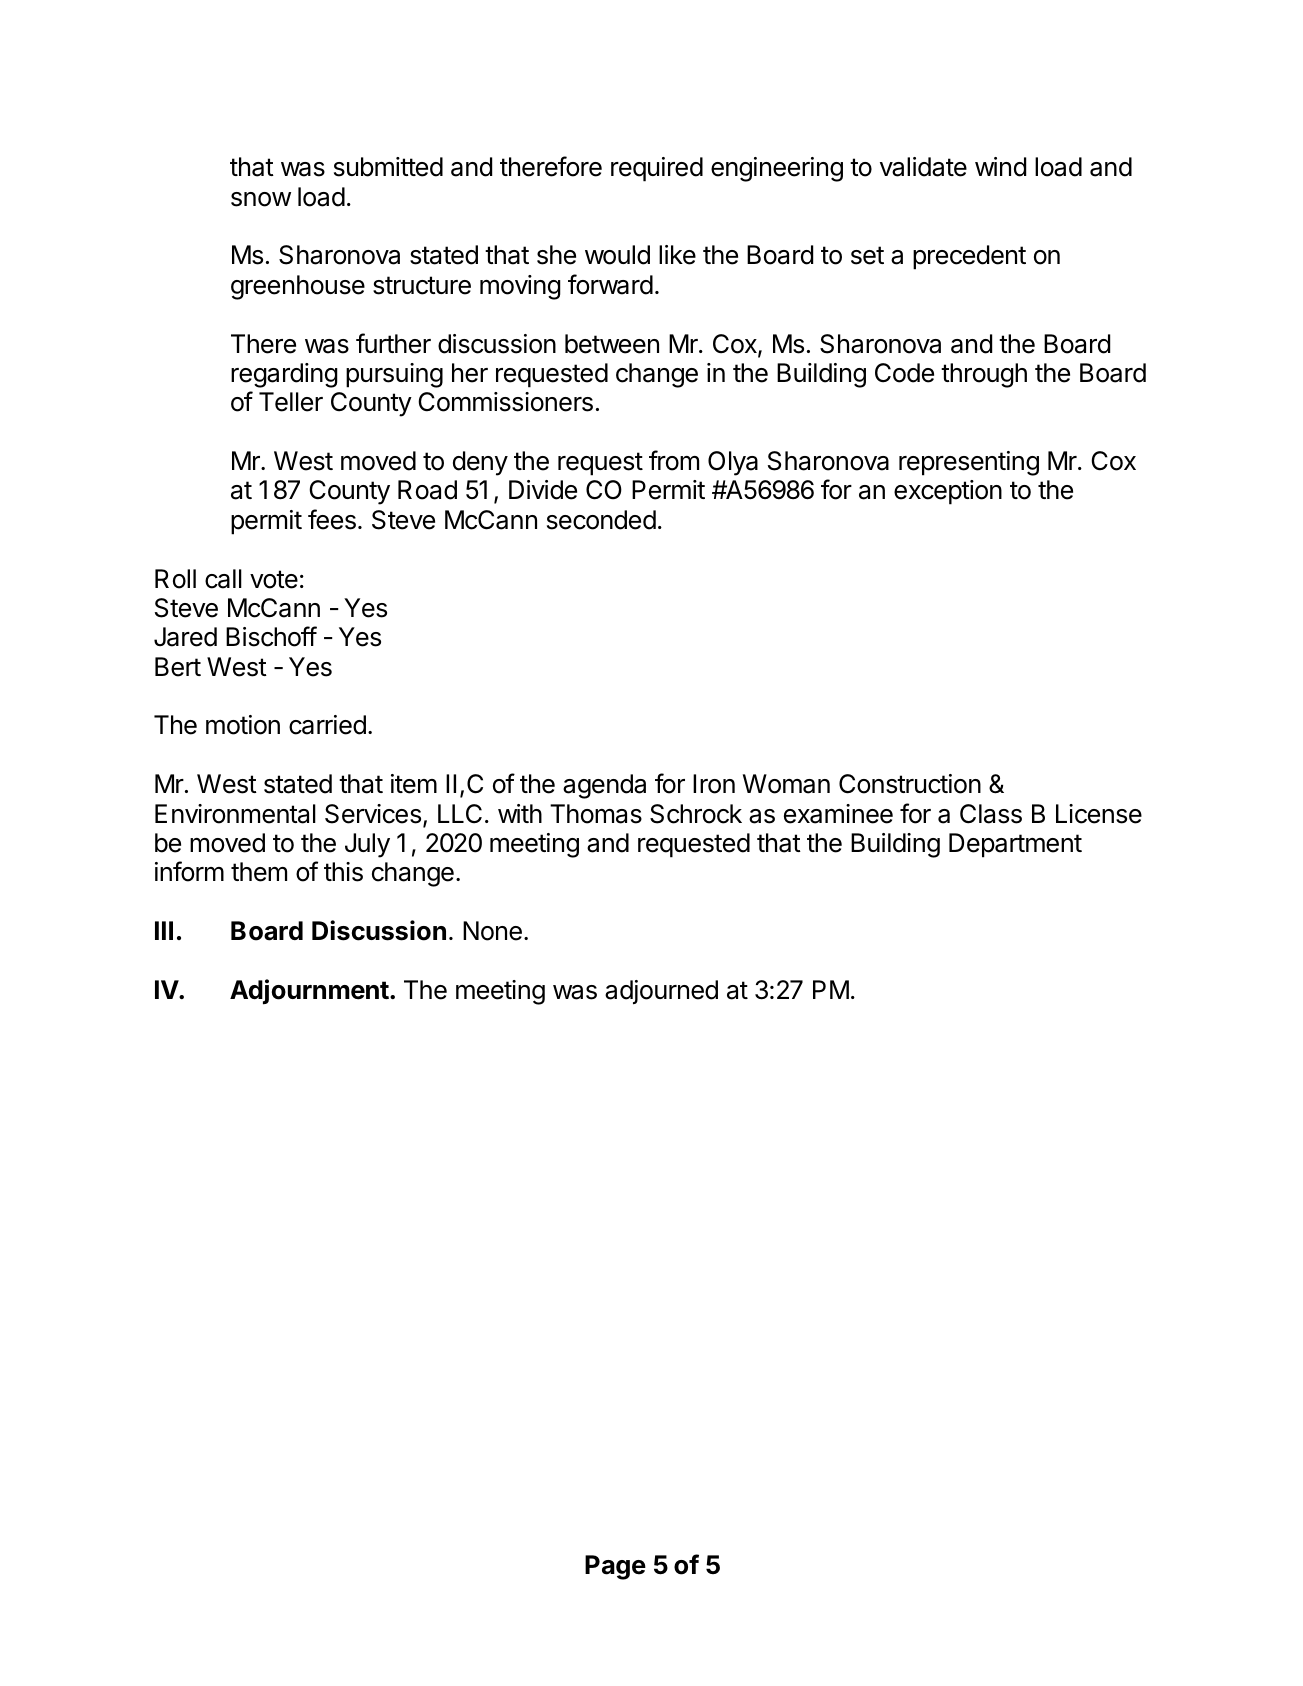  Describe the element at coordinates (259, 872) in the screenshot. I see `them` at that location.
